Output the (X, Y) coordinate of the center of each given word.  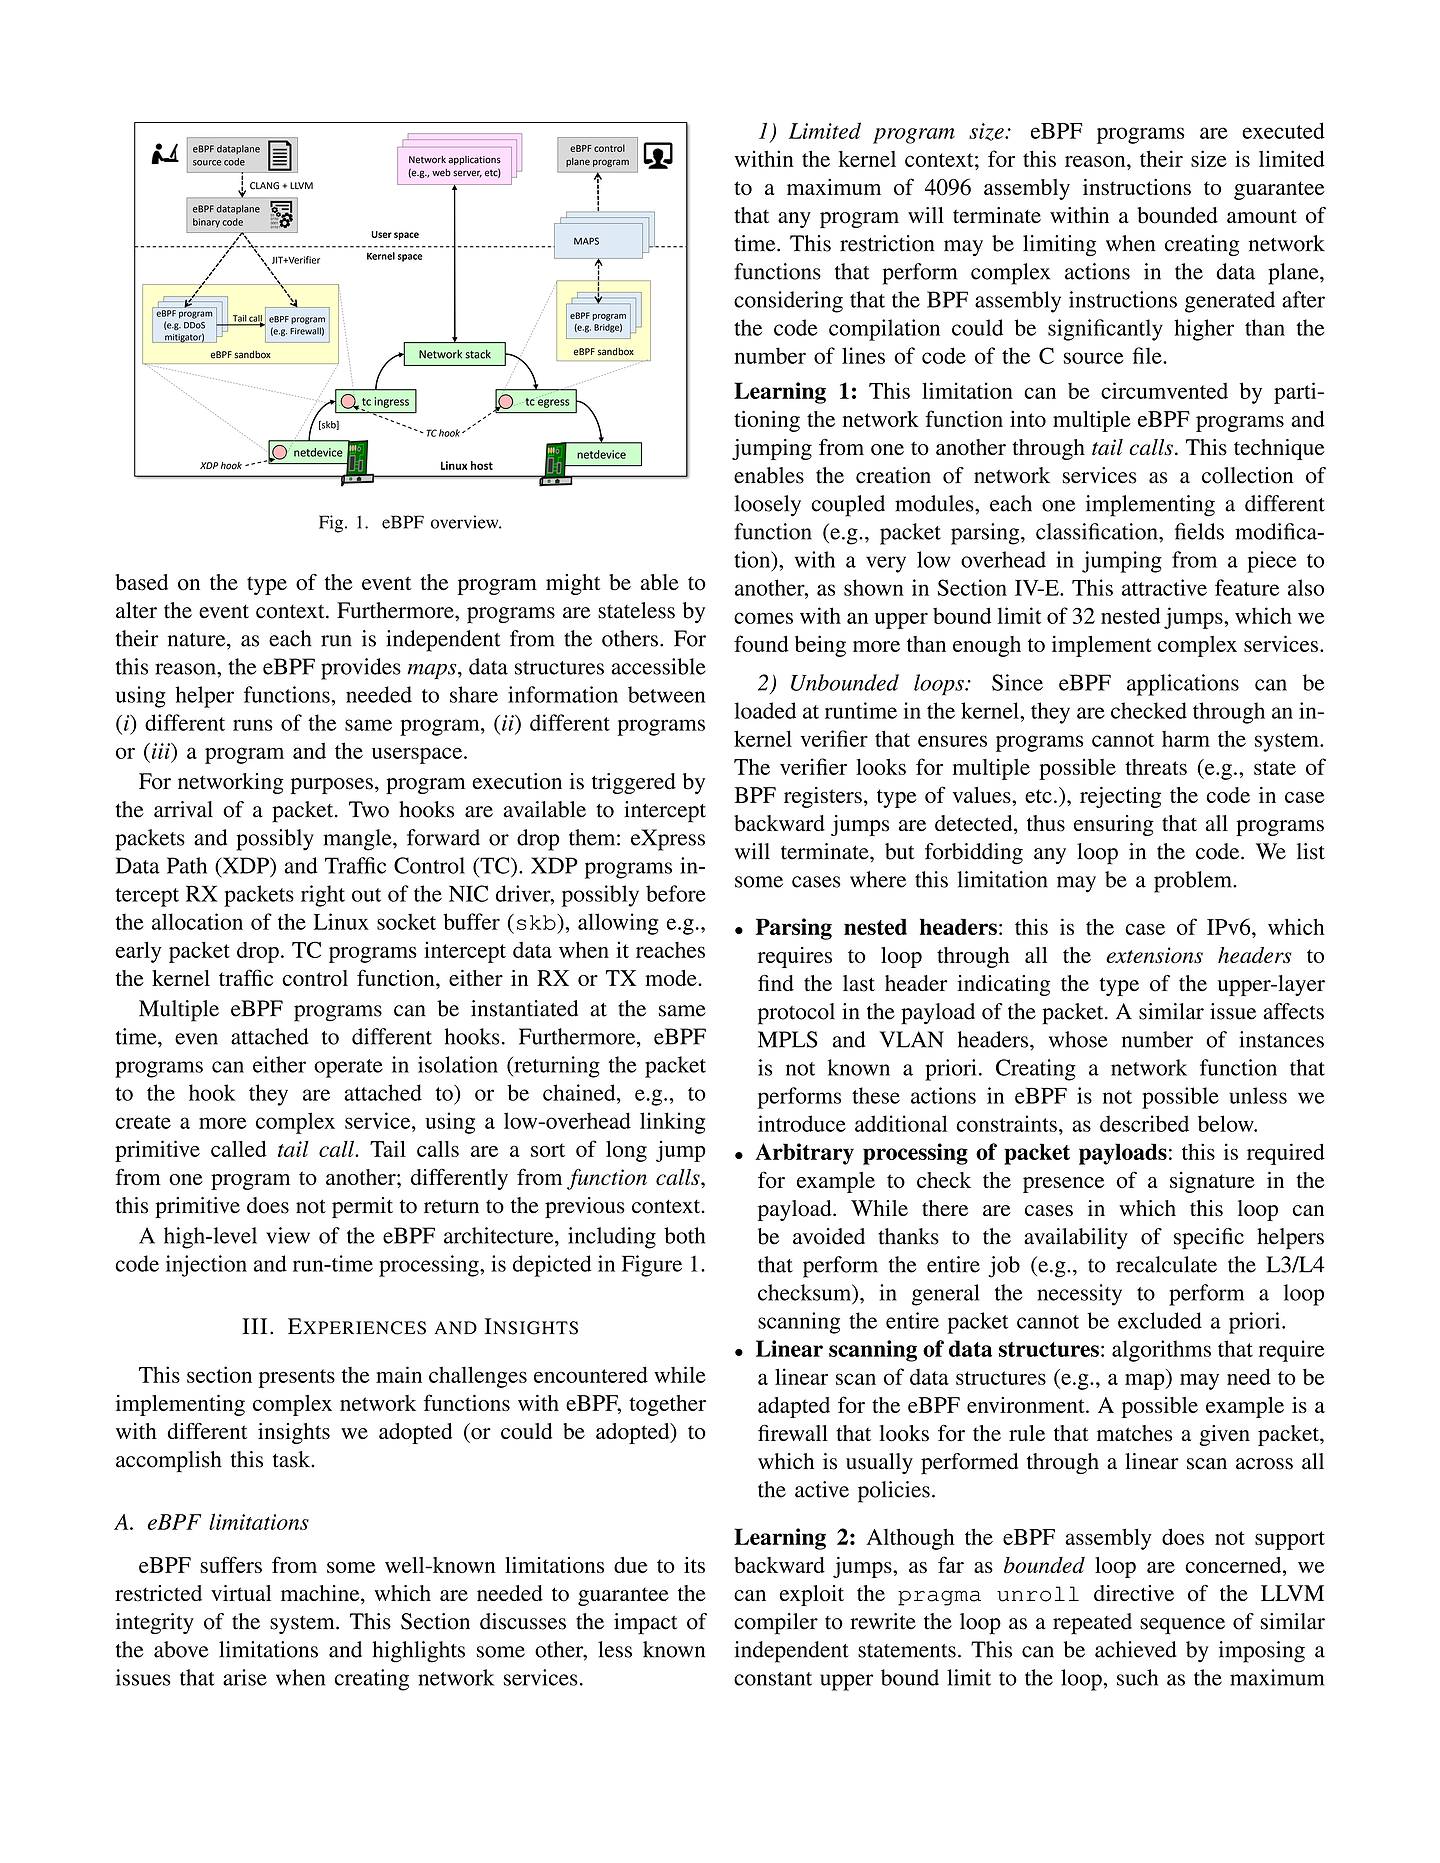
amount (1262, 216)
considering (788, 302)
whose (1078, 1039)
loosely (768, 506)
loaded (765, 710)
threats (1156, 767)
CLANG (264, 186)
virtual (241, 1593)
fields (1199, 531)
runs (253, 725)
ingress (392, 402)
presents (297, 1378)
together (667, 1405)
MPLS (788, 1039)
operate (348, 1068)
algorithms (1161, 1351)
